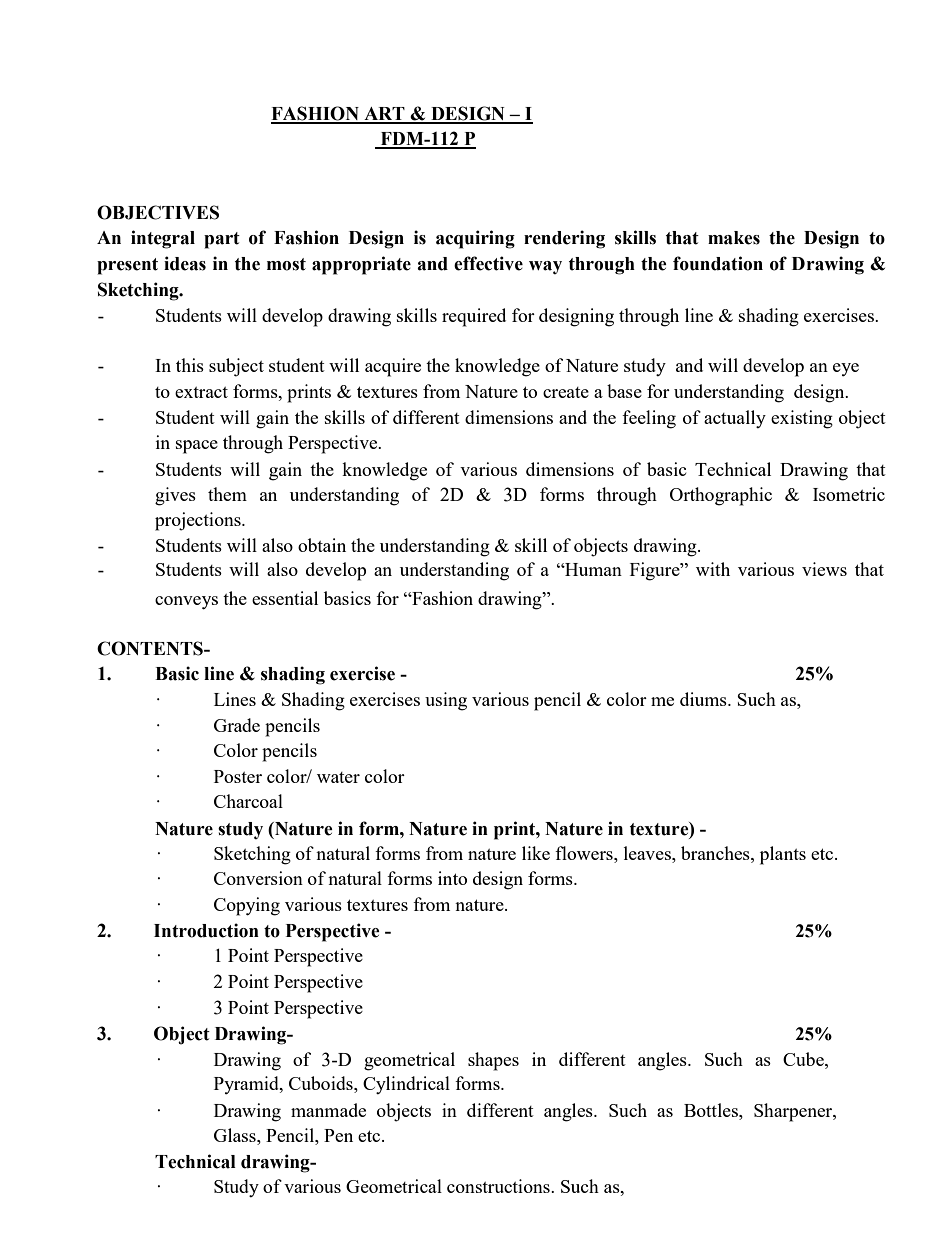  Describe the element at coordinates (783, 855) in the page. I see `plants` at that location.
